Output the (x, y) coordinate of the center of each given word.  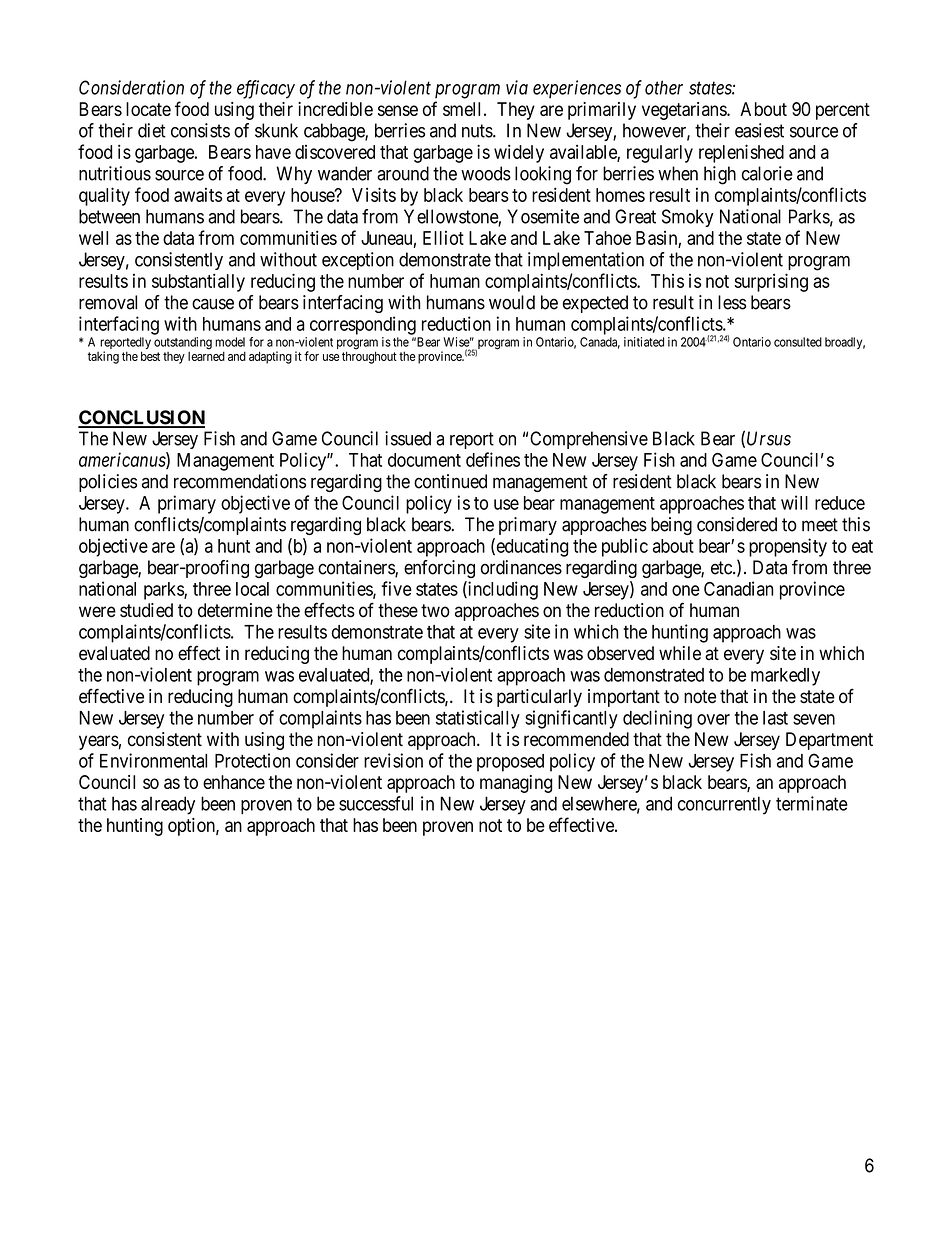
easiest (759, 130)
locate (148, 109)
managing (516, 784)
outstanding (183, 343)
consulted (798, 342)
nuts (478, 131)
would (512, 302)
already (168, 805)
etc (722, 568)
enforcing (439, 569)
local (252, 589)
